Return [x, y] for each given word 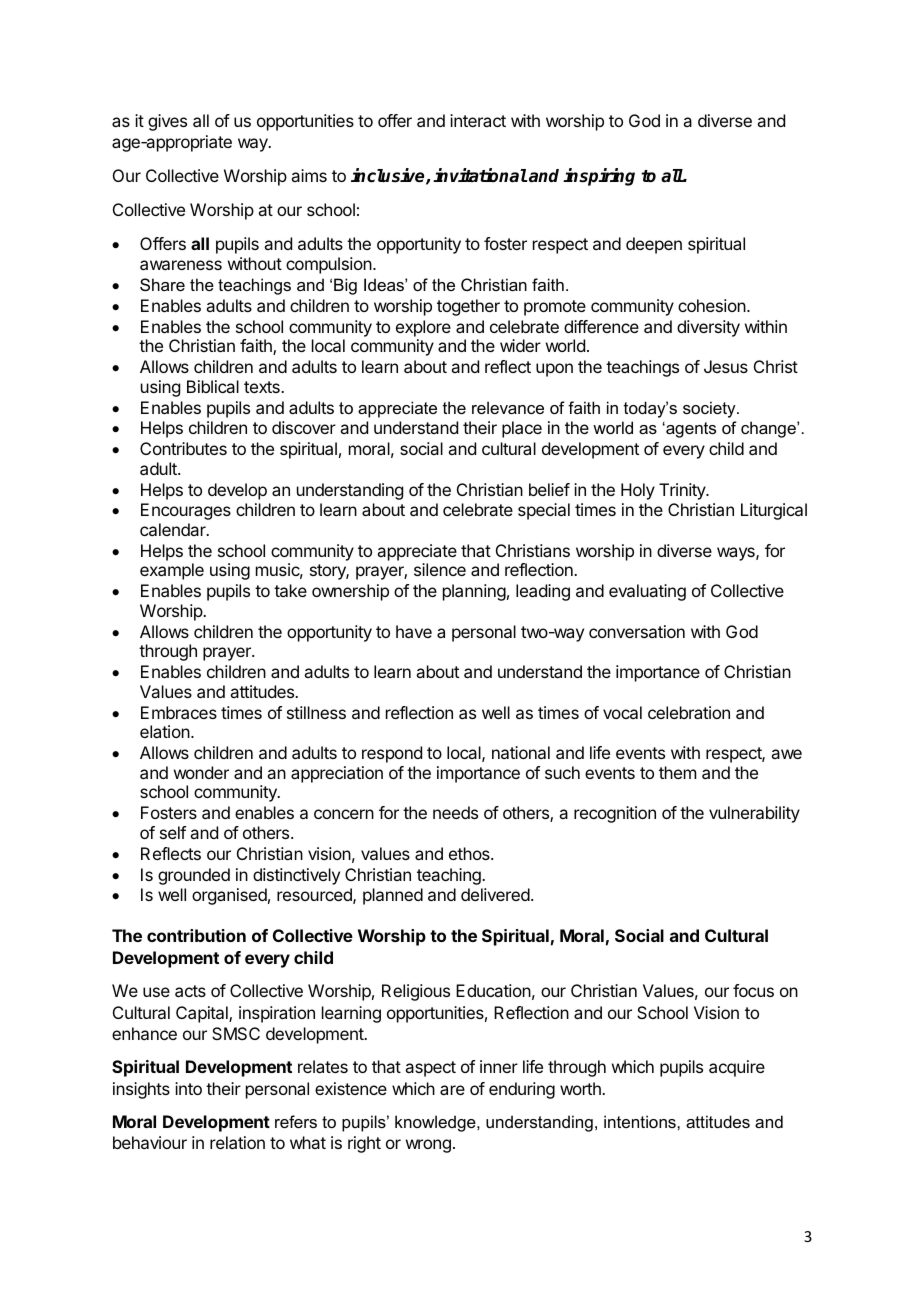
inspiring [599, 177]
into [188, 1088]
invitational [480, 175]
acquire [737, 1068]
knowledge [436, 1123]
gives [167, 122]
